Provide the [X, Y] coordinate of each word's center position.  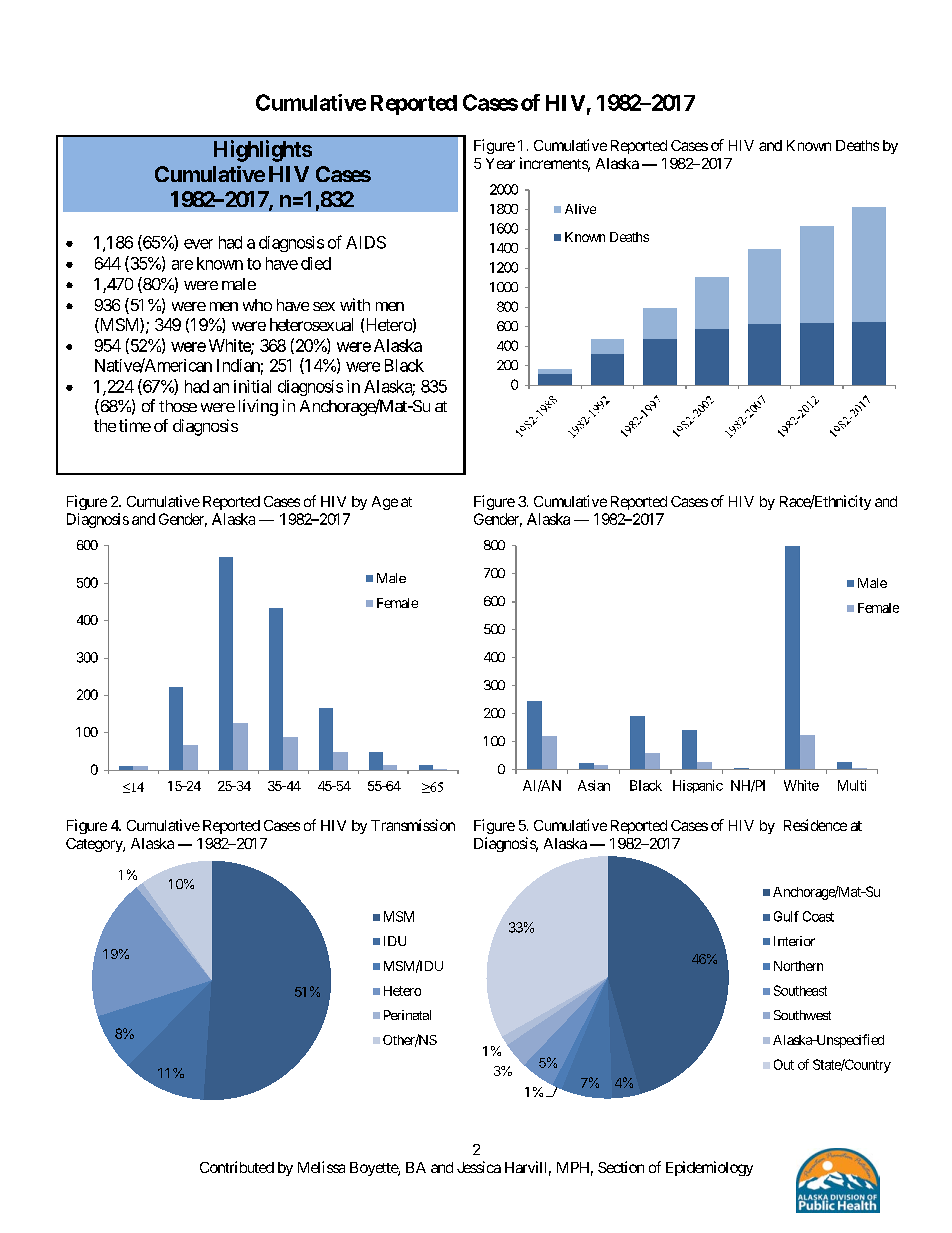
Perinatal [407, 1015]
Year [500, 163]
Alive [580, 209]
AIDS [366, 242]
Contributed [237, 1167]
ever [198, 244]
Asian [594, 785]
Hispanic [698, 786]
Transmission [413, 825]
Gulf [786, 916]
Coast [818, 916]
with [355, 304]
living [258, 407]
